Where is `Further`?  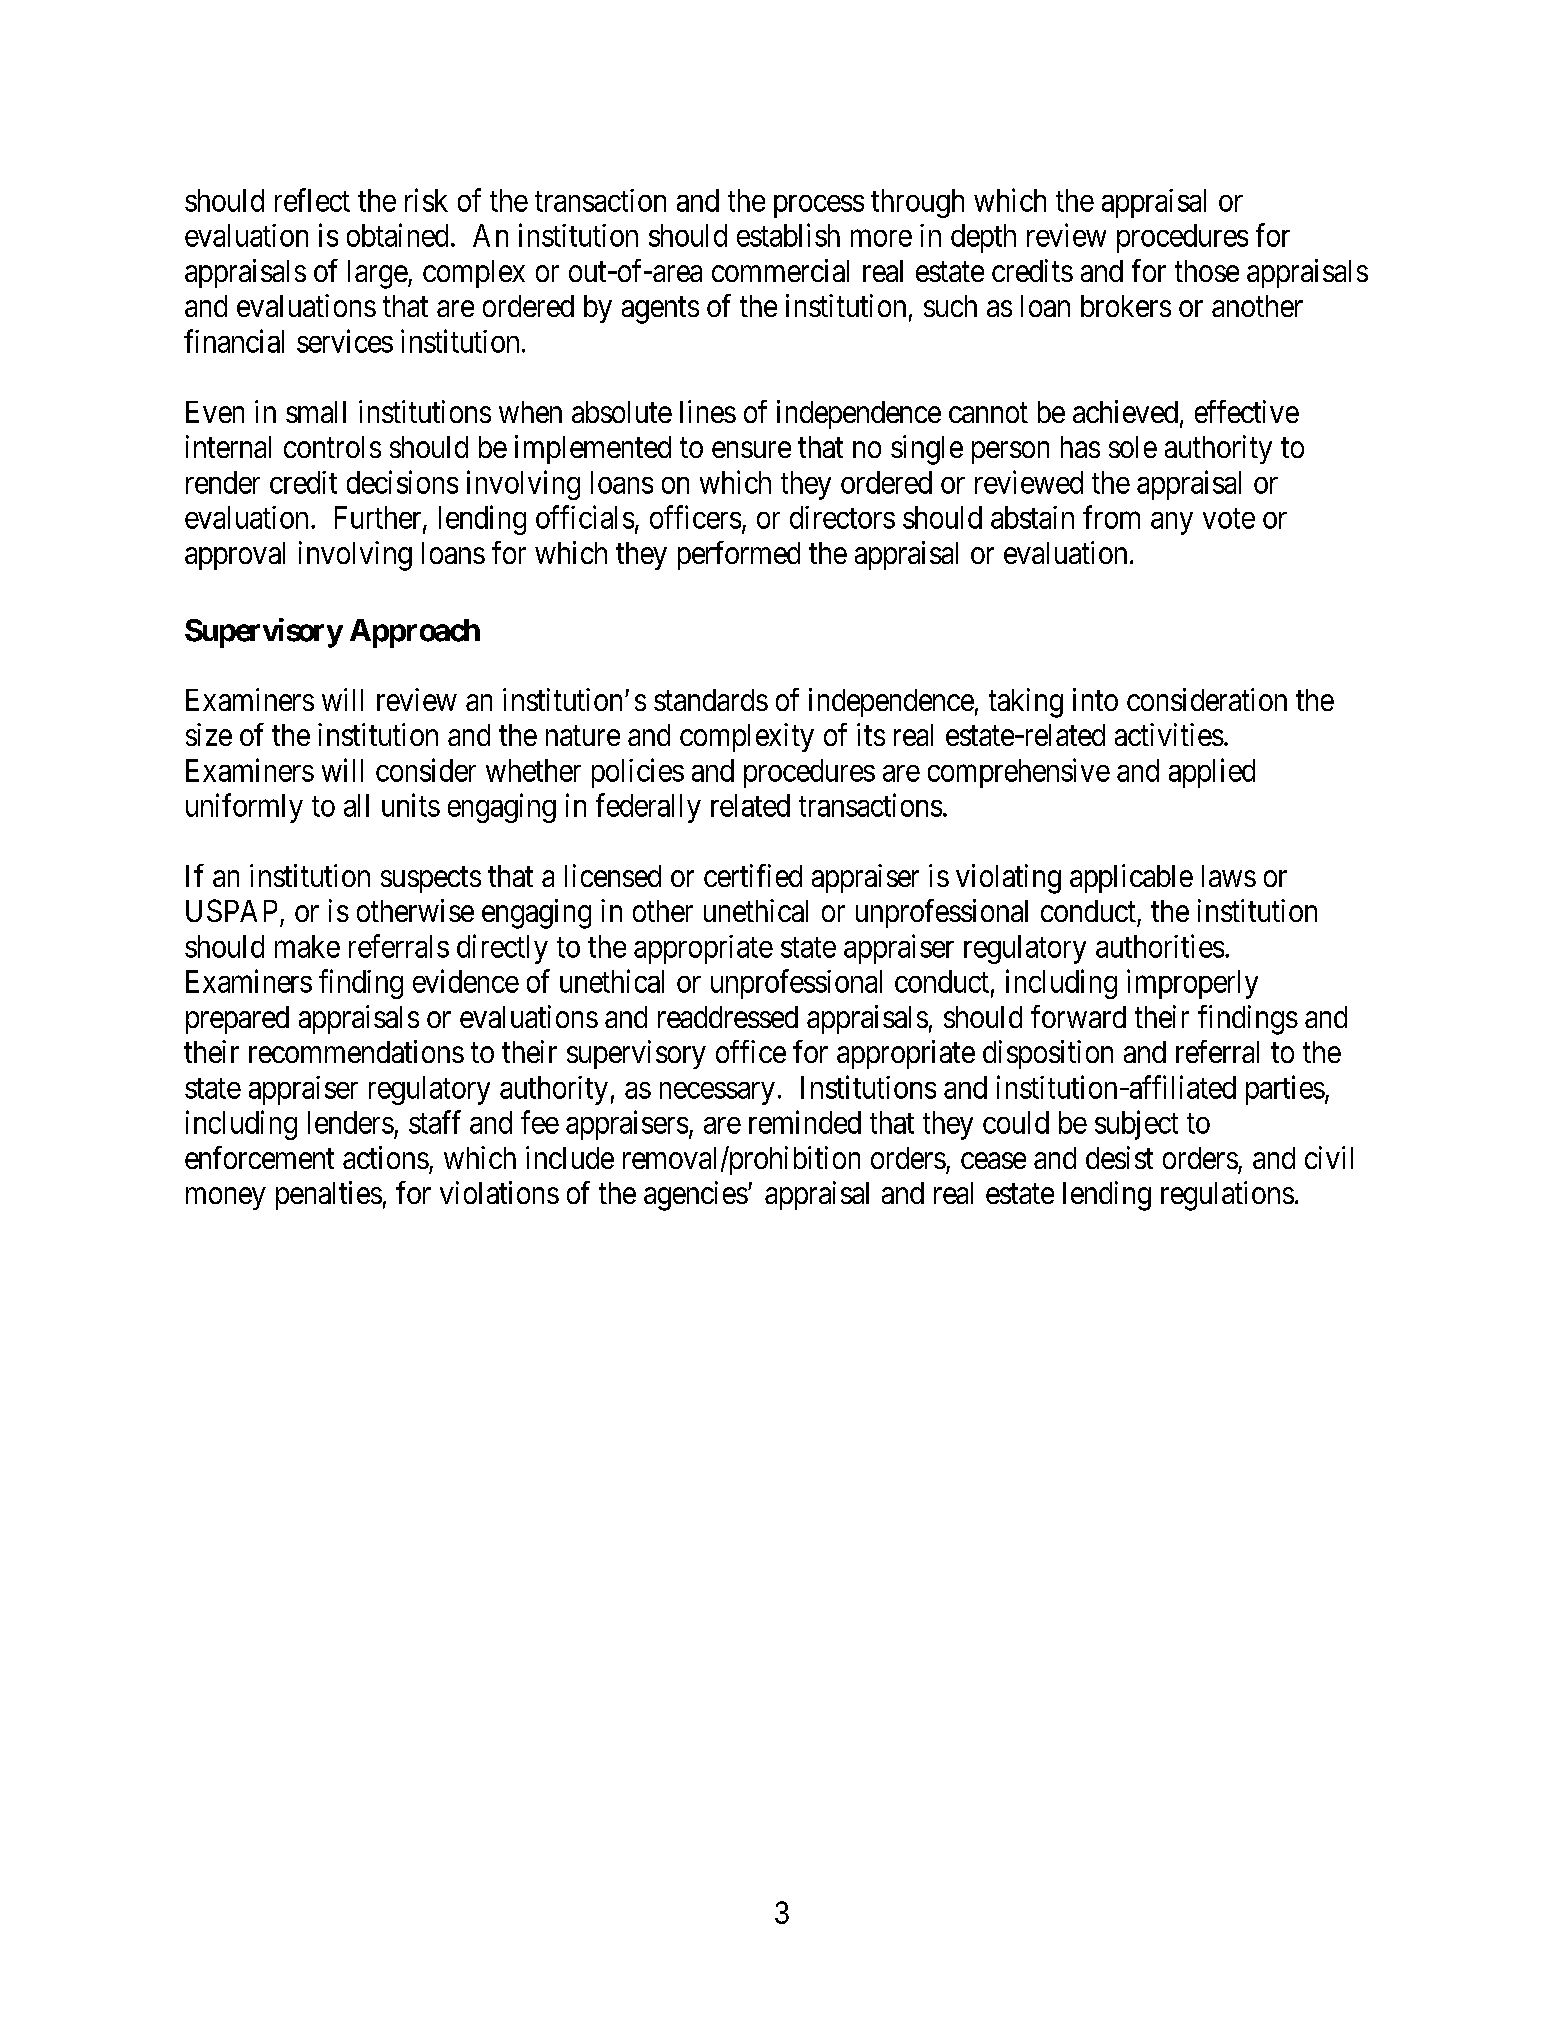 Further is located at coordinates (379, 518).
